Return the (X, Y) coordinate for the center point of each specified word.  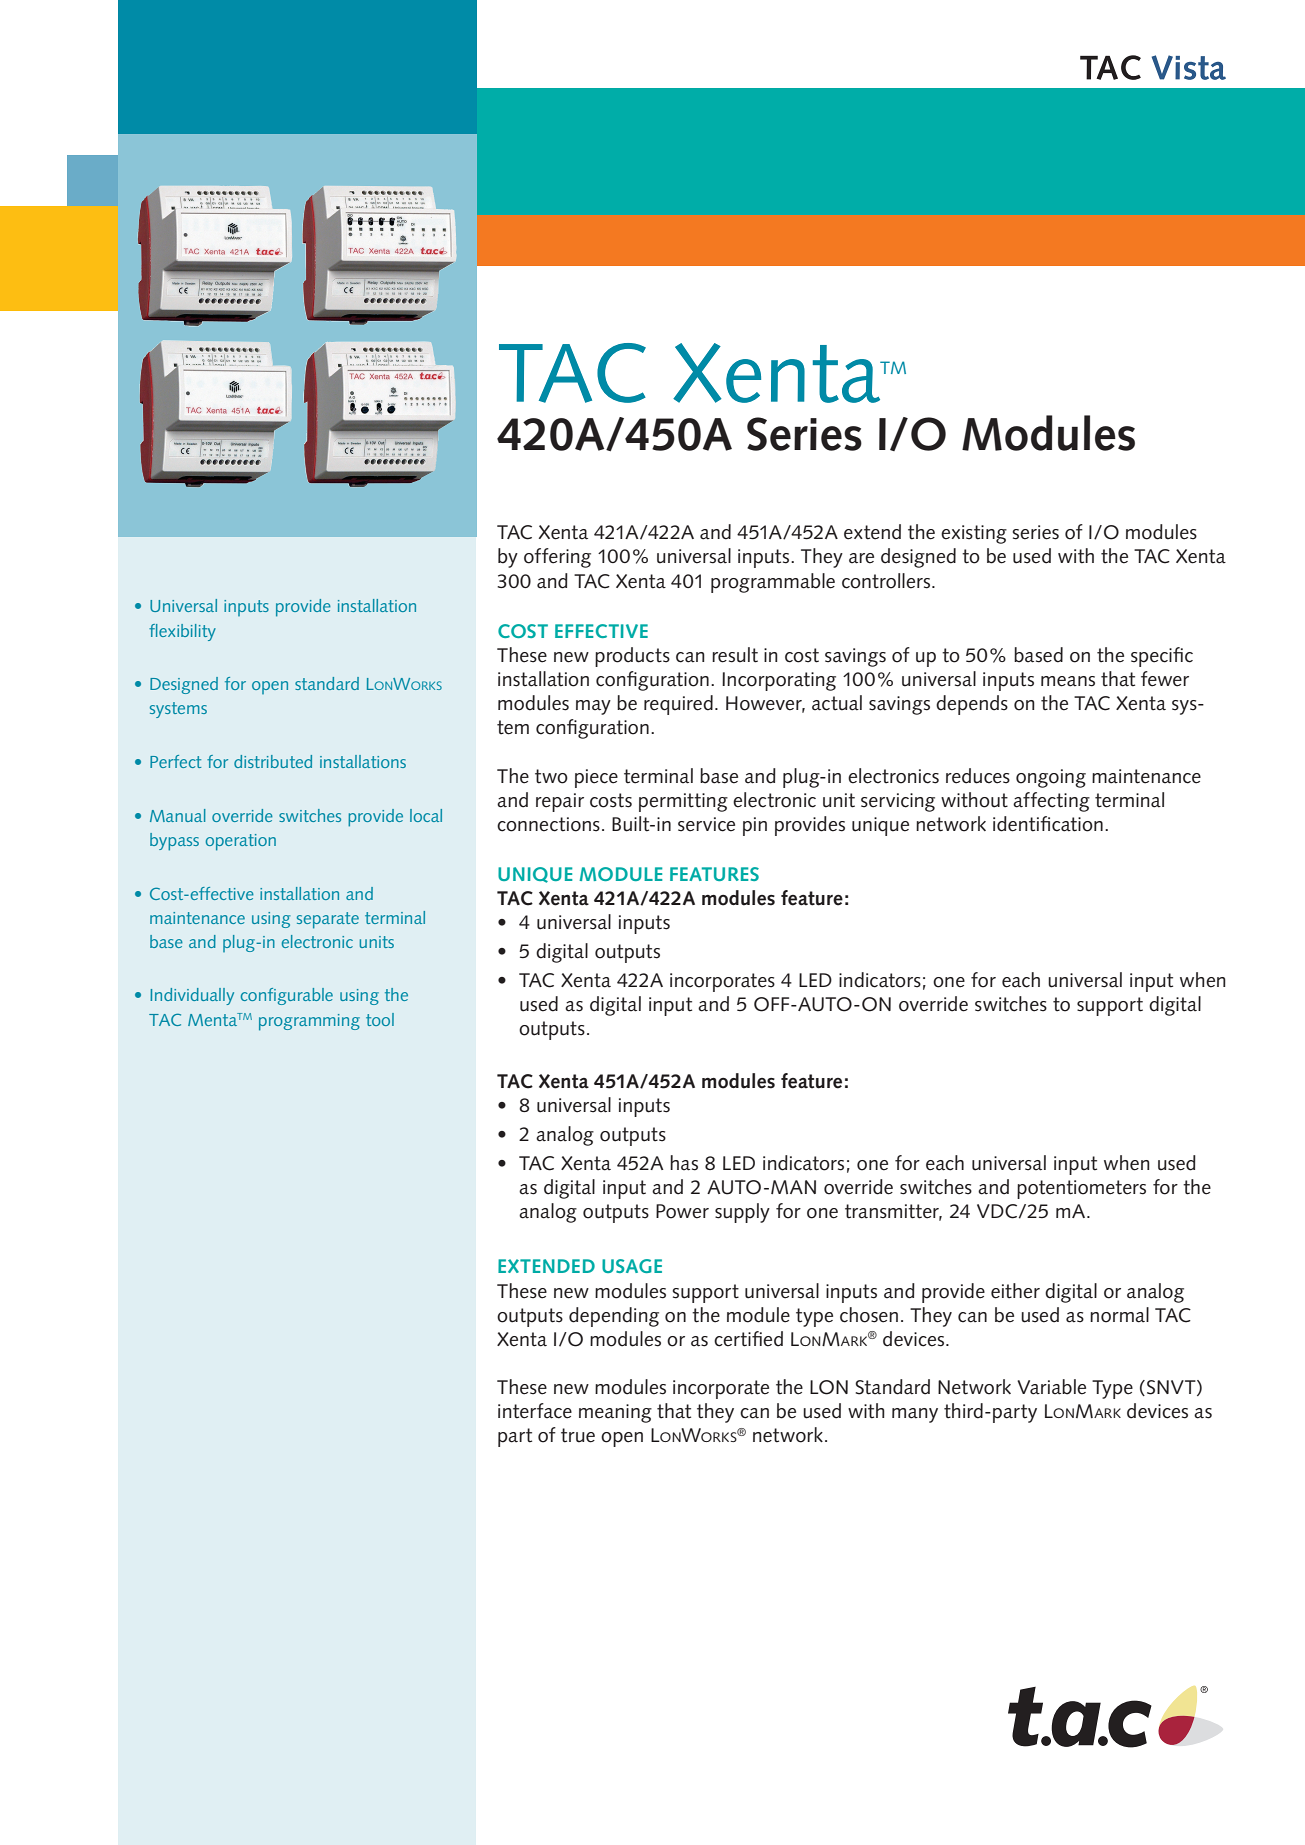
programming (309, 1022)
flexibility (182, 632)
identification (1048, 824)
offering (557, 558)
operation (241, 842)
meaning (615, 1413)
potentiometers (1081, 1189)
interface (535, 1411)
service (706, 824)
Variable (1051, 1387)
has (684, 1163)
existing (974, 534)
